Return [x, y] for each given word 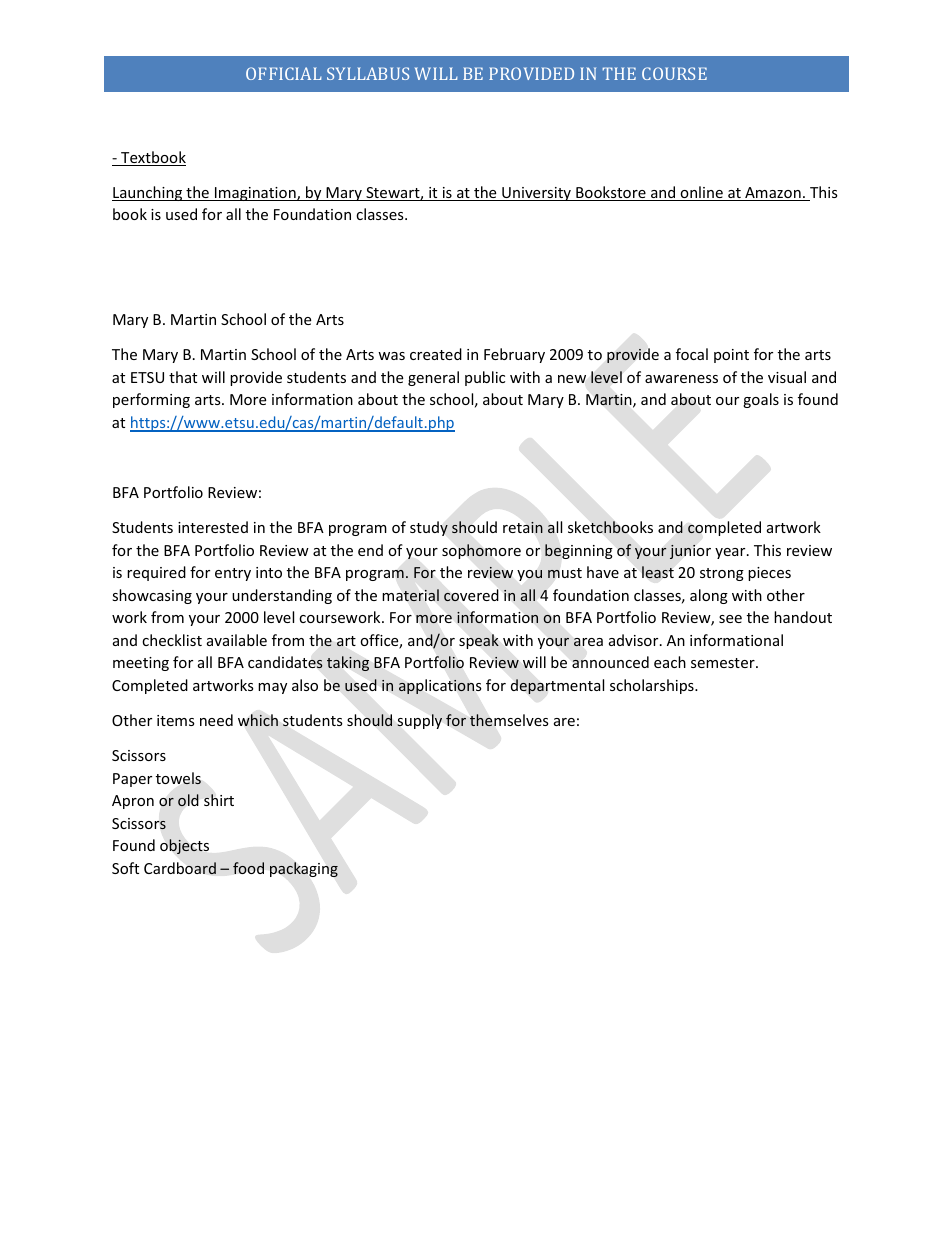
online [701, 193]
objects [184, 846]
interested [213, 527]
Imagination [255, 194]
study [429, 528]
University [536, 194]
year [731, 553]
